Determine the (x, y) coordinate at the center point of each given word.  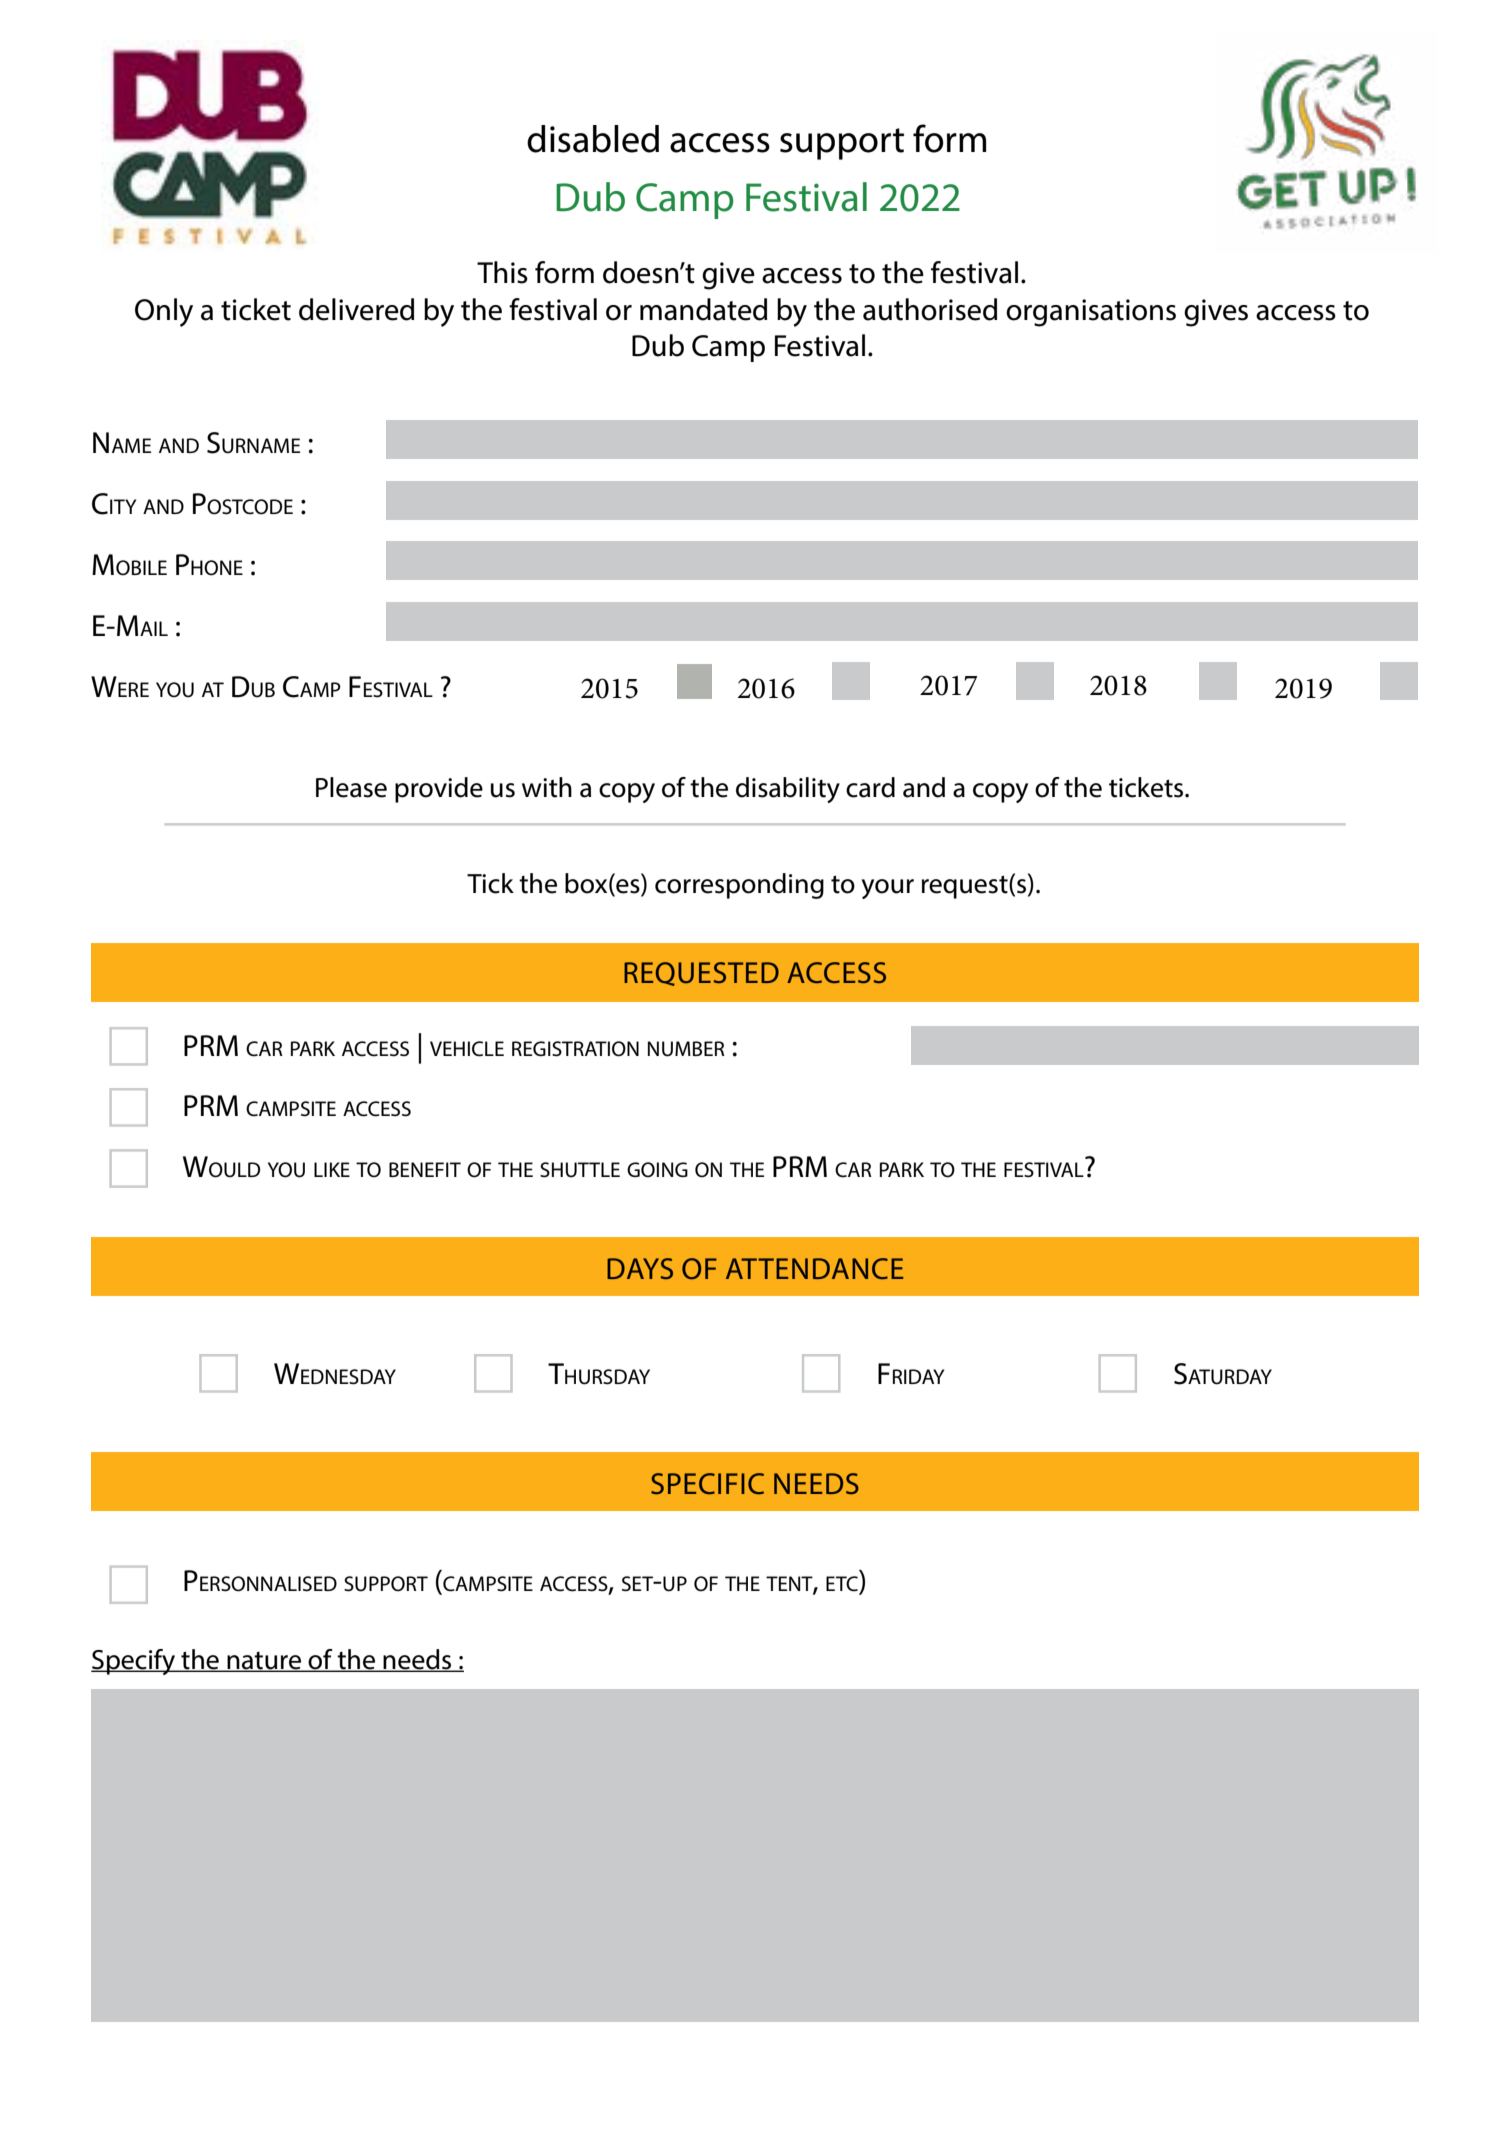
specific (707, 1483)
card (870, 787)
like (332, 1169)
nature (264, 1661)
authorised (930, 309)
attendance (814, 1268)
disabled (593, 139)
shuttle (580, 1170)
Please (351, 787)
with (547, 787)
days (640, 1268)
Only (164, 312)
